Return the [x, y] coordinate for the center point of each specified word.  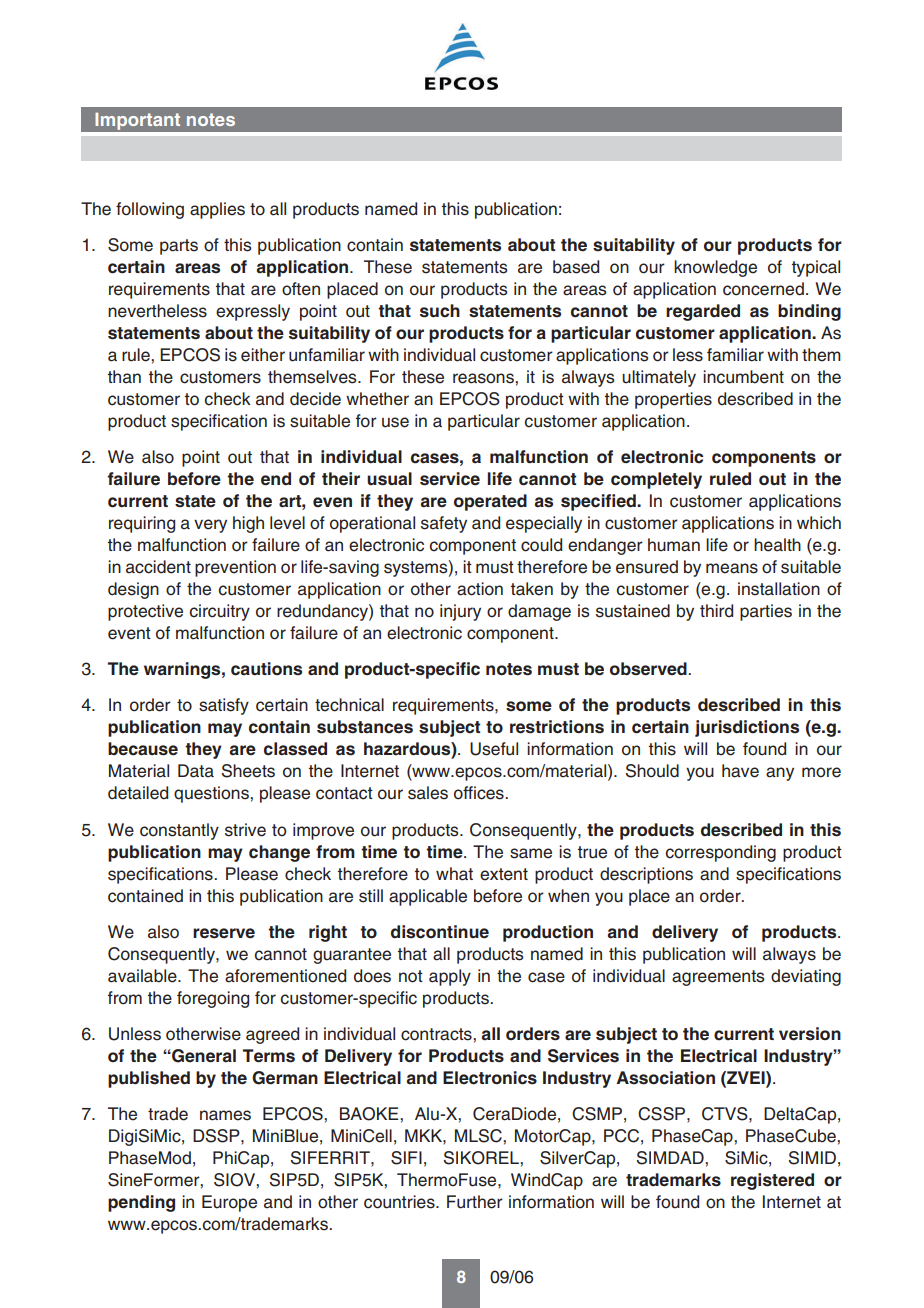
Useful [494, 749]
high [248, 524]
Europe [229, 1203]
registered [772, 1181]
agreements [718, 978]
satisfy [224, 706]
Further [475, 1202]
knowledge [715, 268]
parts [179, 247]
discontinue [440, 932]
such [440, 311]
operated [490, 502]
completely [656, 480]
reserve [224, 933]
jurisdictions [747, 728]
